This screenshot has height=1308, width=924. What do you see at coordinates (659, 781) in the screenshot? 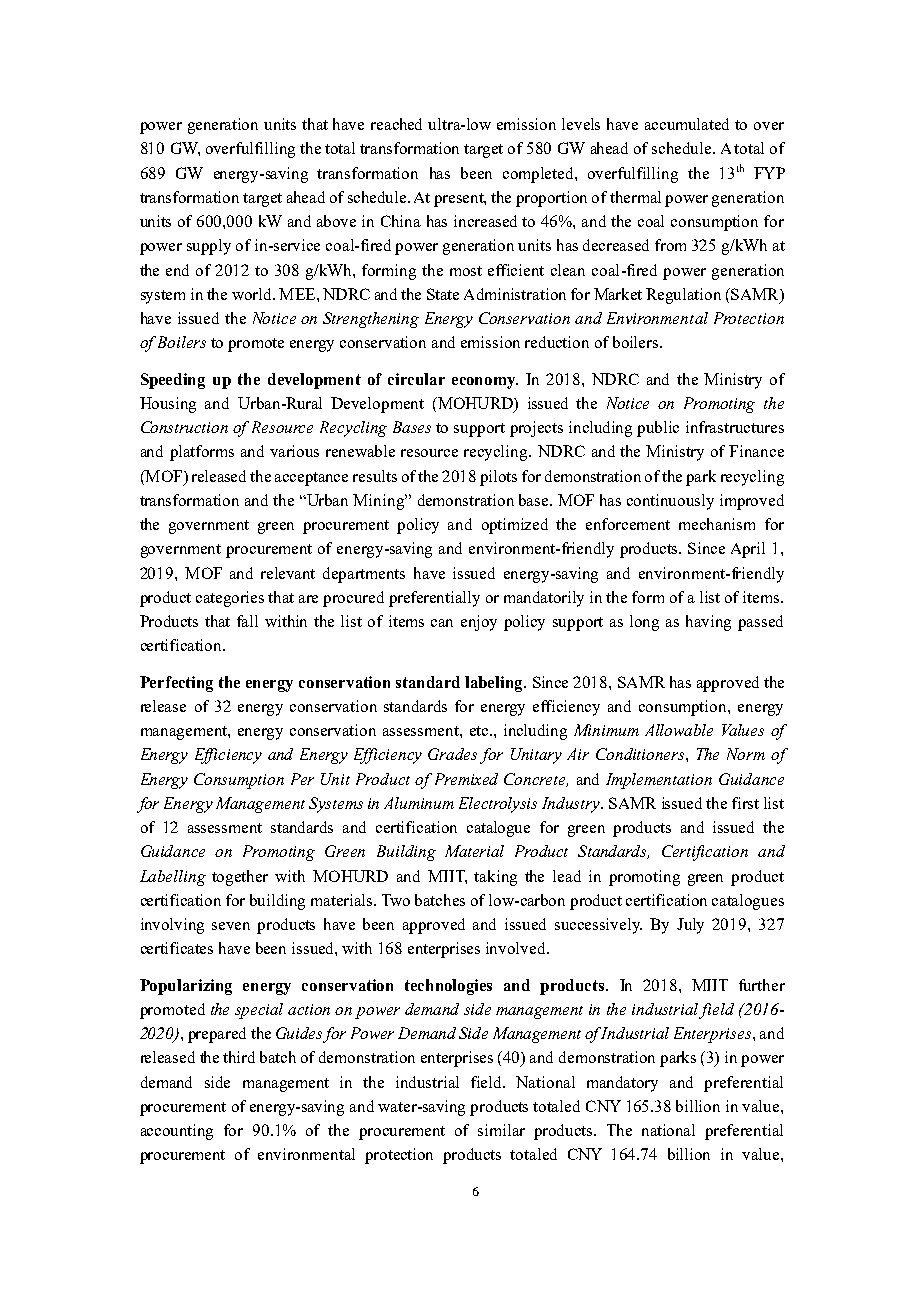
I see `Implementation` at bounding box center [659, 781].
